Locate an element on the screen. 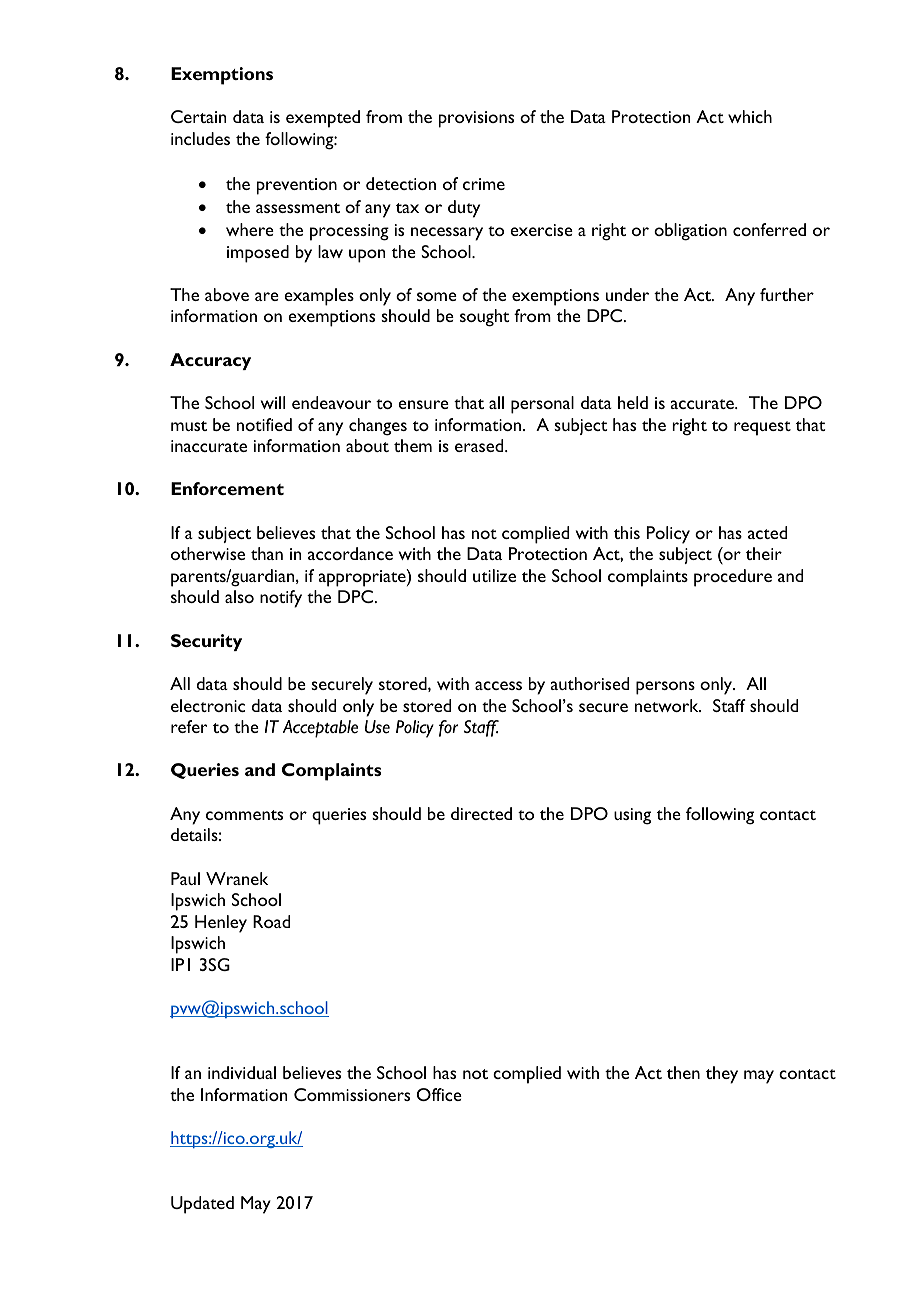 This screenshot has height=1308, width=924. which is located at coordinates (750, 116).
